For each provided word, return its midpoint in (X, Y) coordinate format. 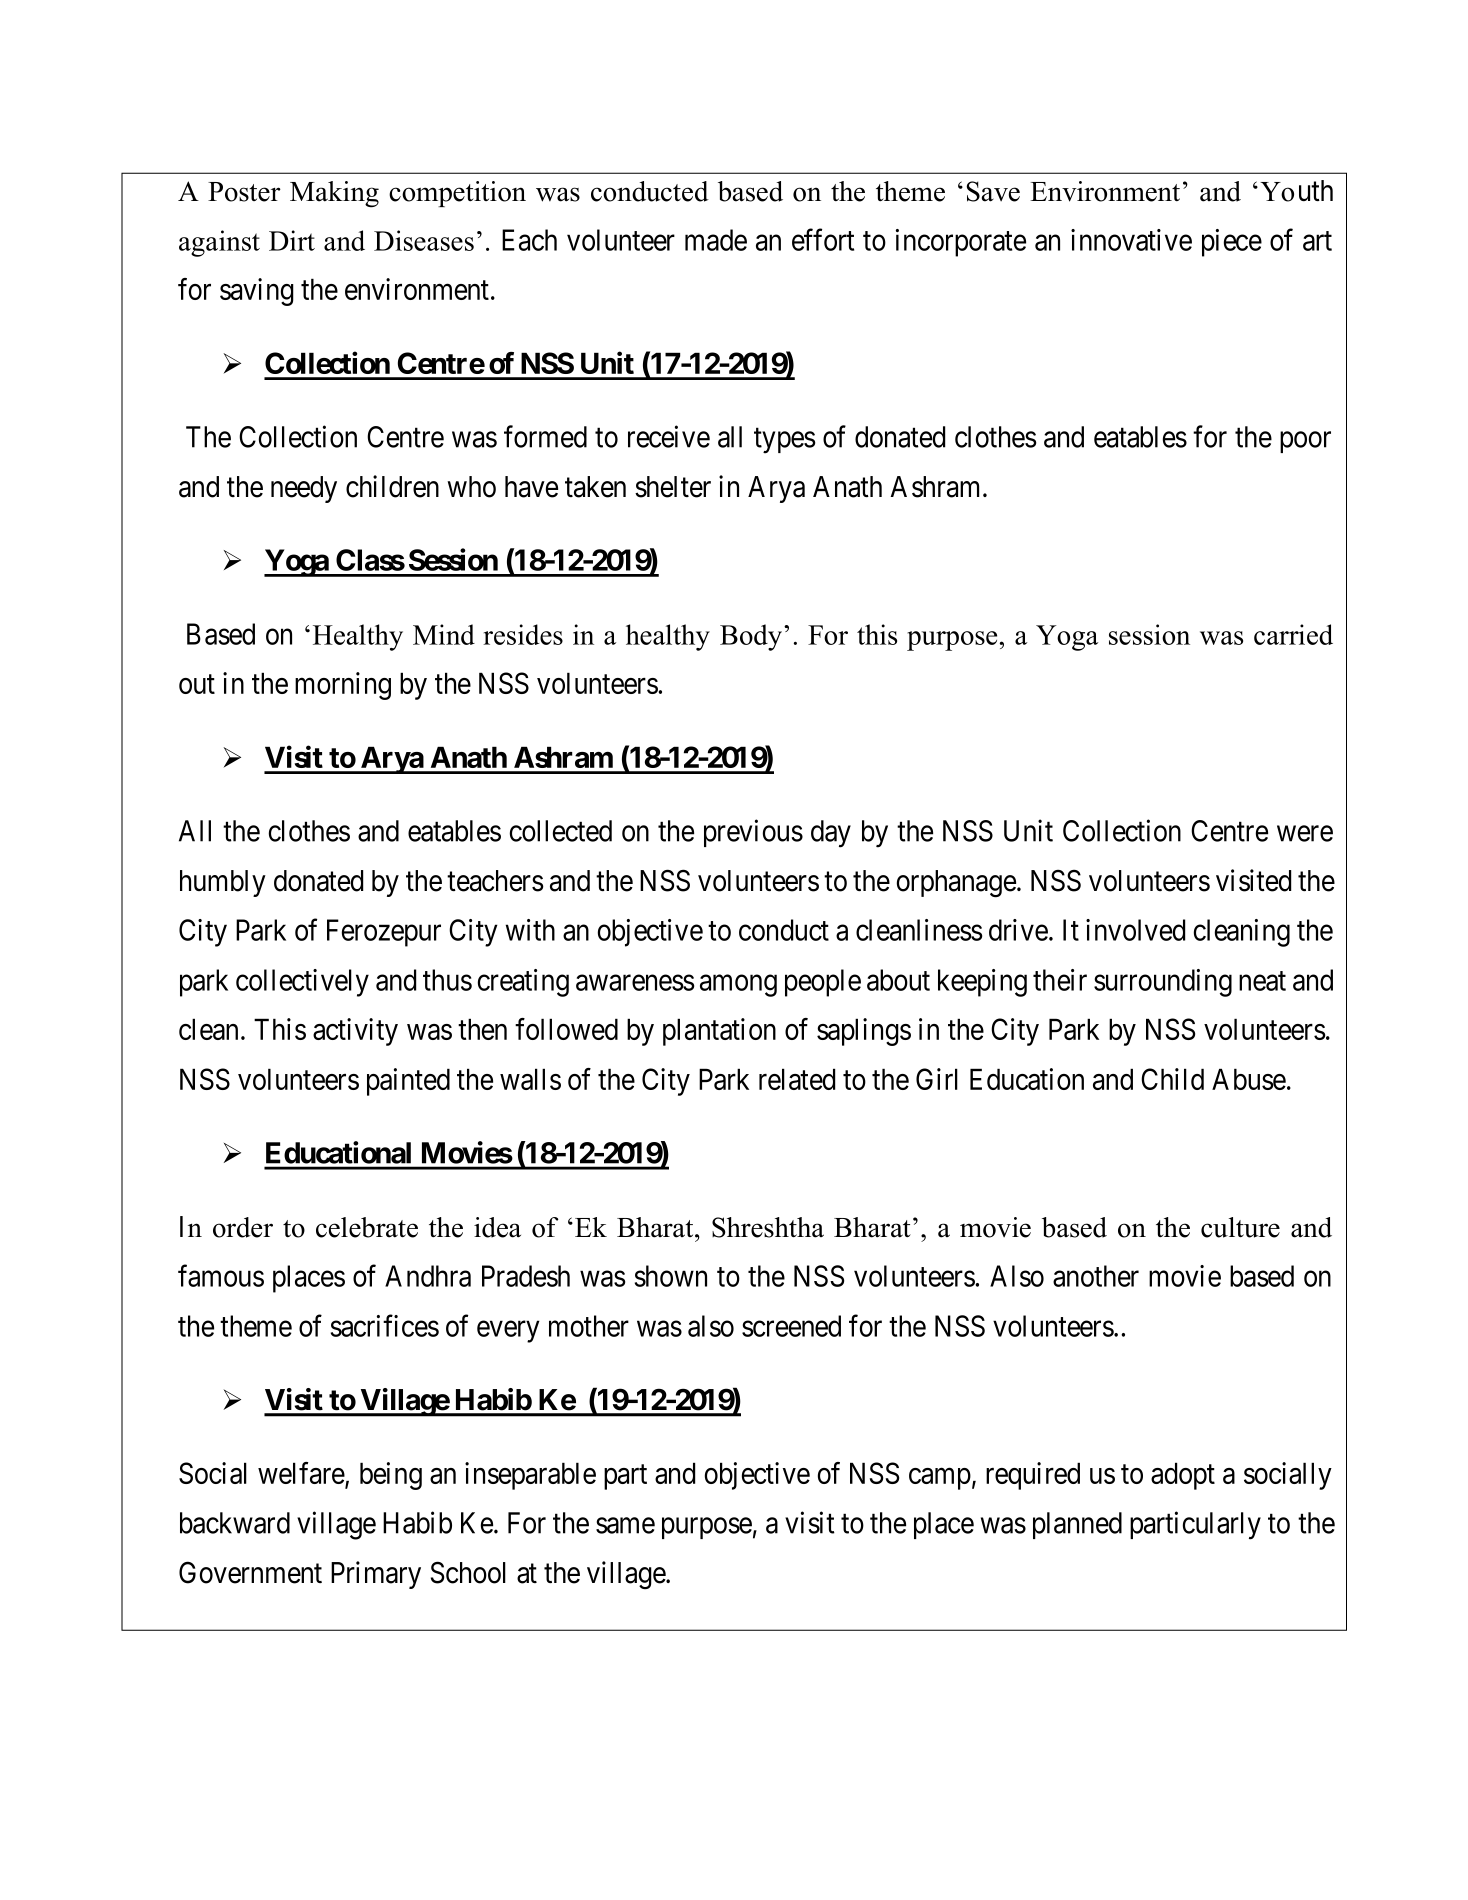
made (716, 240)
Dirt (292, 240)
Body (752, 637)
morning (343, 686)
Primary (376, 1575)
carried (1293, 634)
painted (408, 1082)
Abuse (1249, 1079)
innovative (1131, 240)
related (797, 1079)
